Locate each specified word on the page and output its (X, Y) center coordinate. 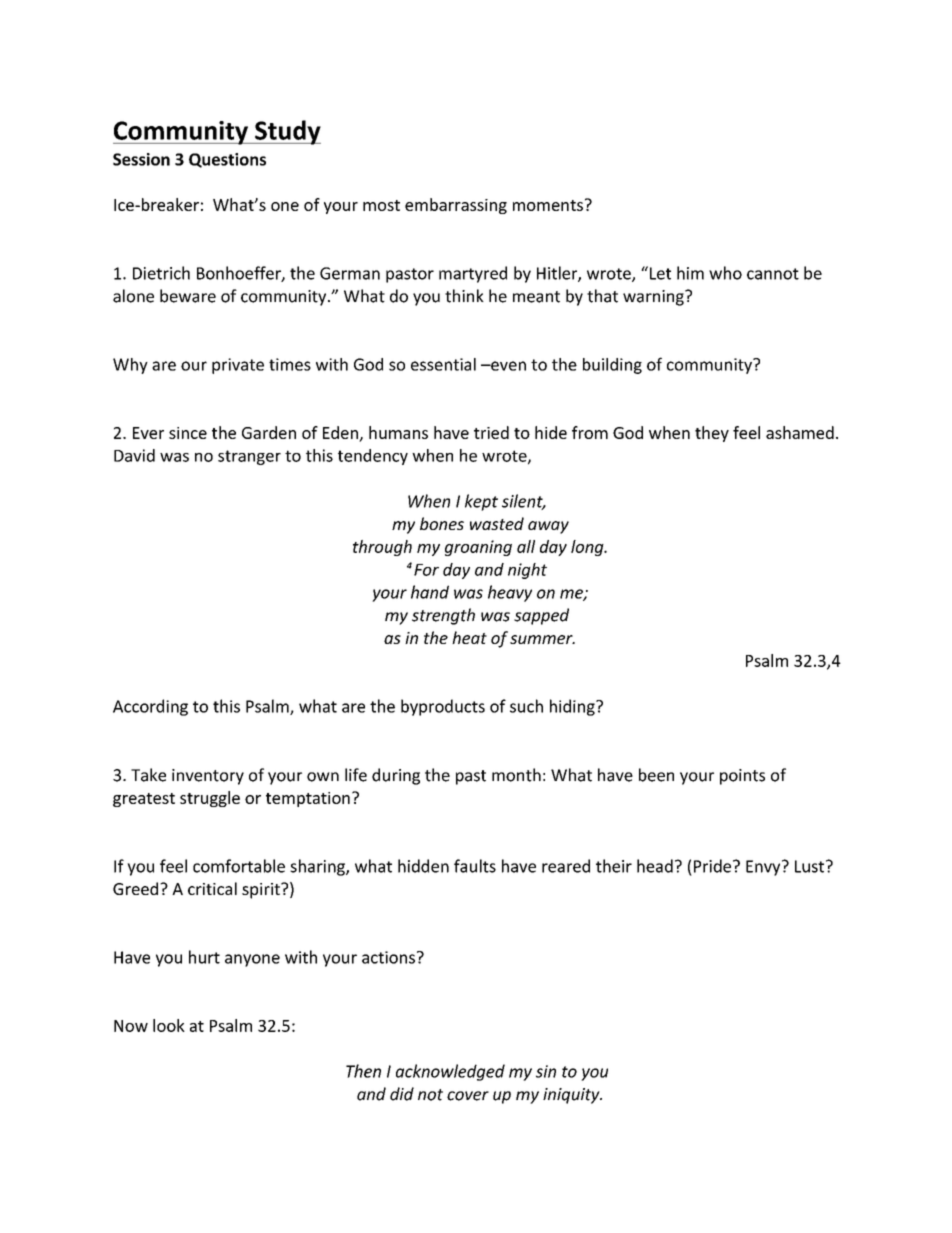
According (150, 707)
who (725, 273)
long (588, 548)
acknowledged (450, 1072)
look (169, 1025)
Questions (227, 160)
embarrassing (456, 206)
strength (443, 616)
